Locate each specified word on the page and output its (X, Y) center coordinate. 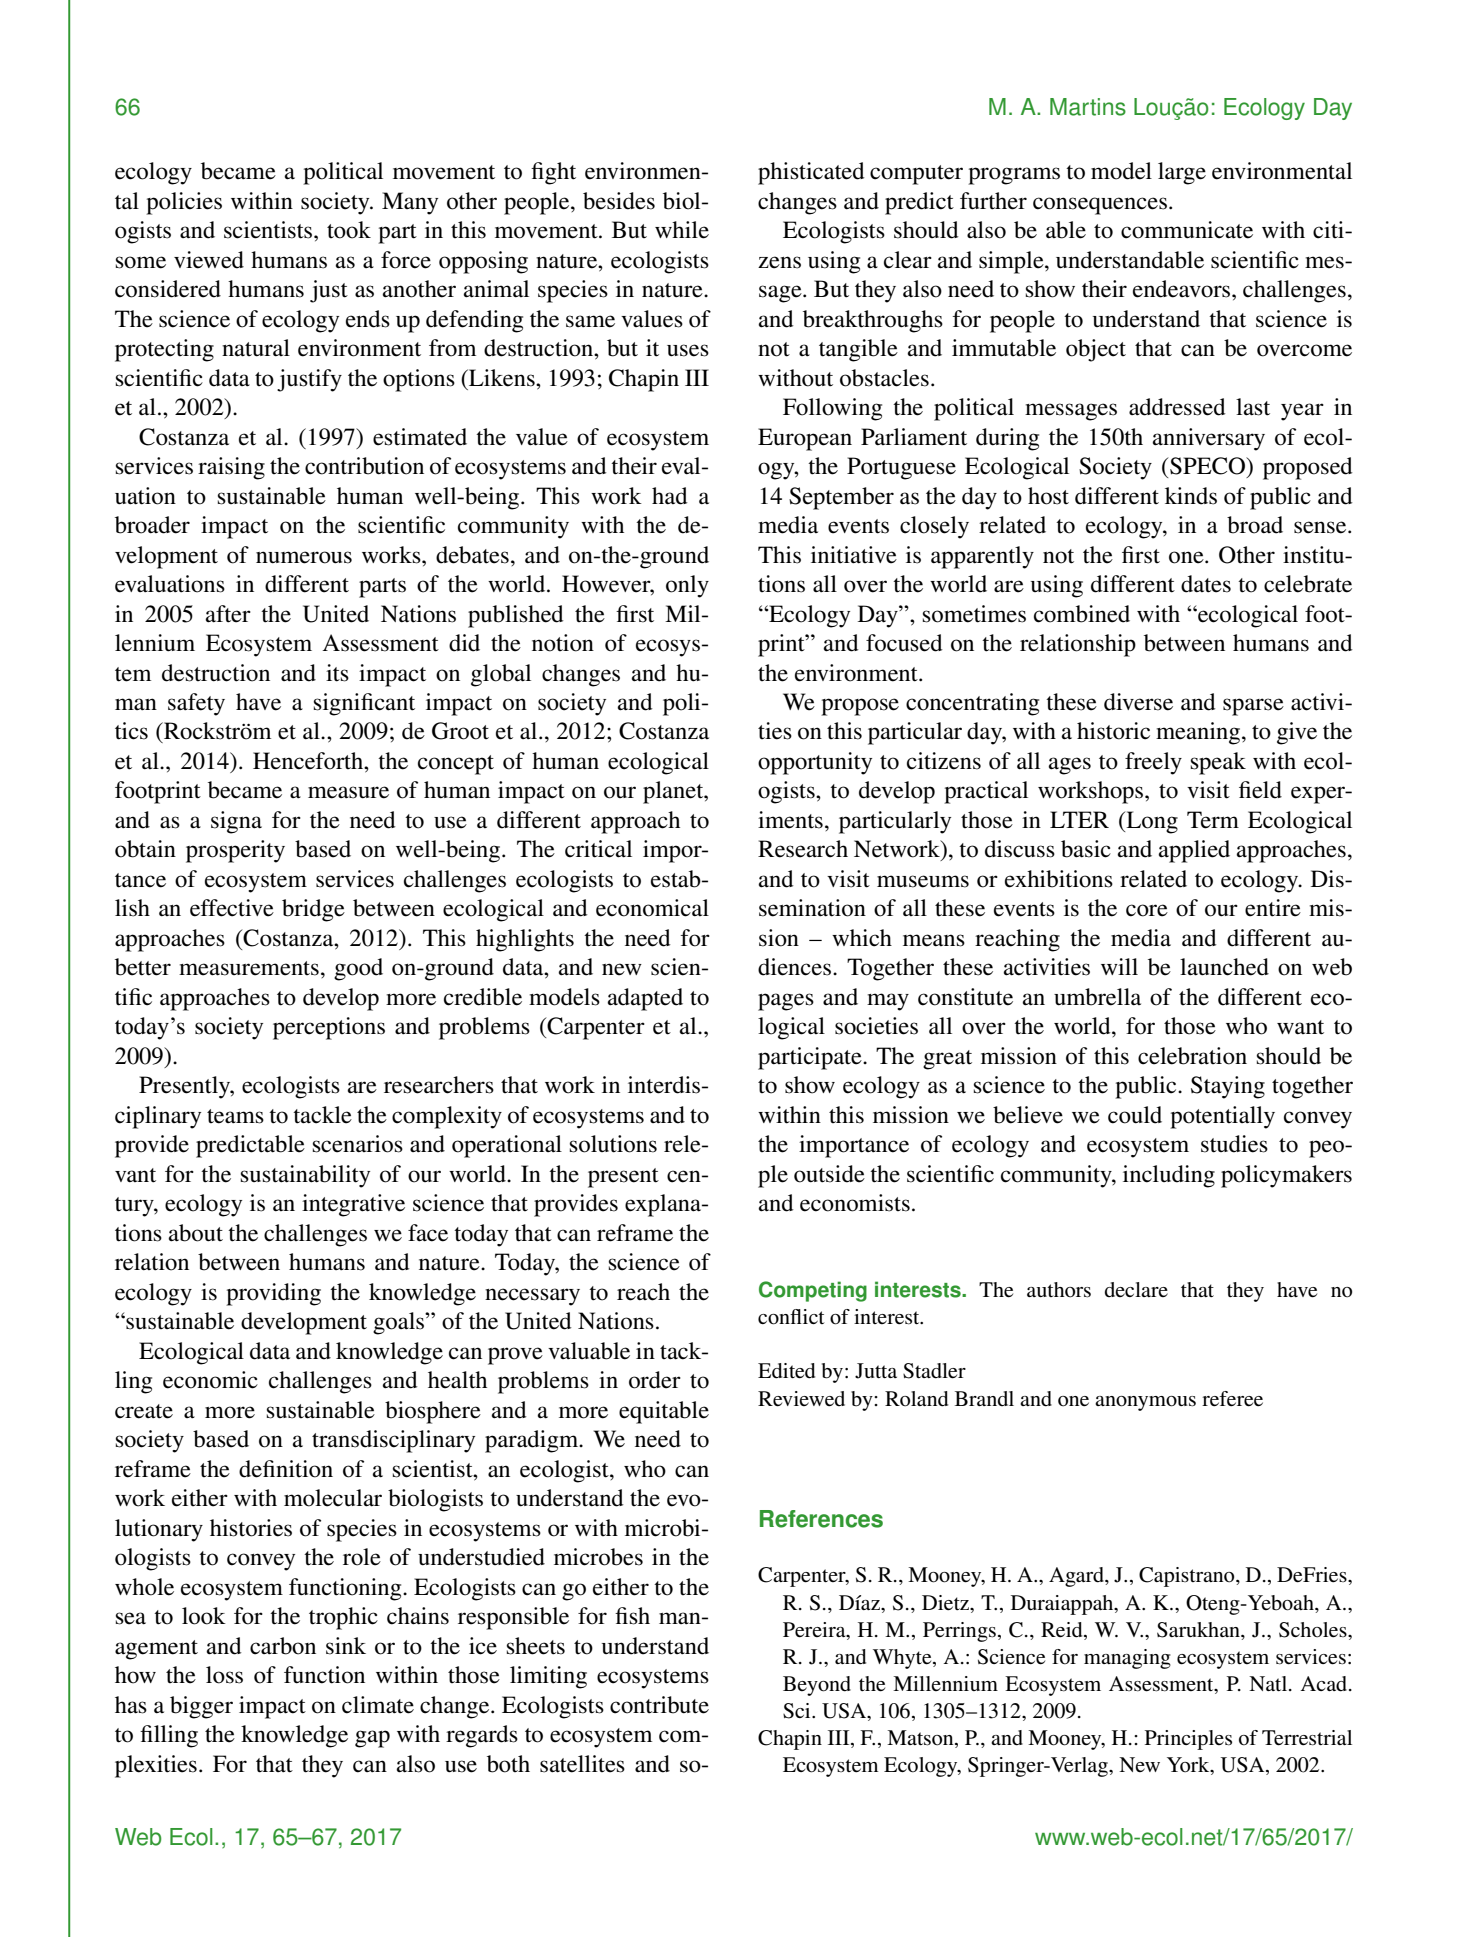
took (349, 230)
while (682, 230)
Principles (1188, 1740)
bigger (201, 1707)
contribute (659, 1705)
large (1182, 173)
